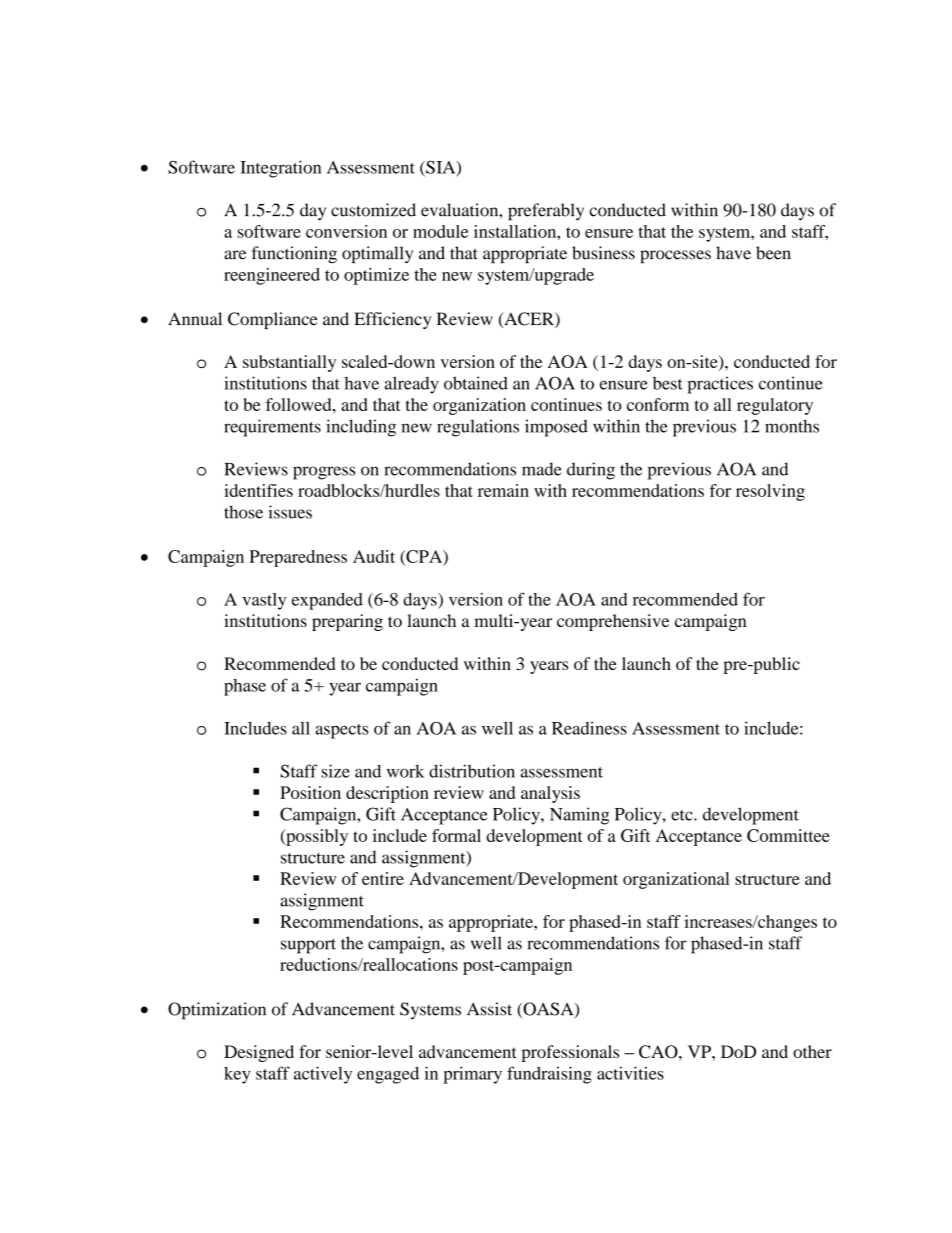  I want to click on primary, so click(472, 1075).
